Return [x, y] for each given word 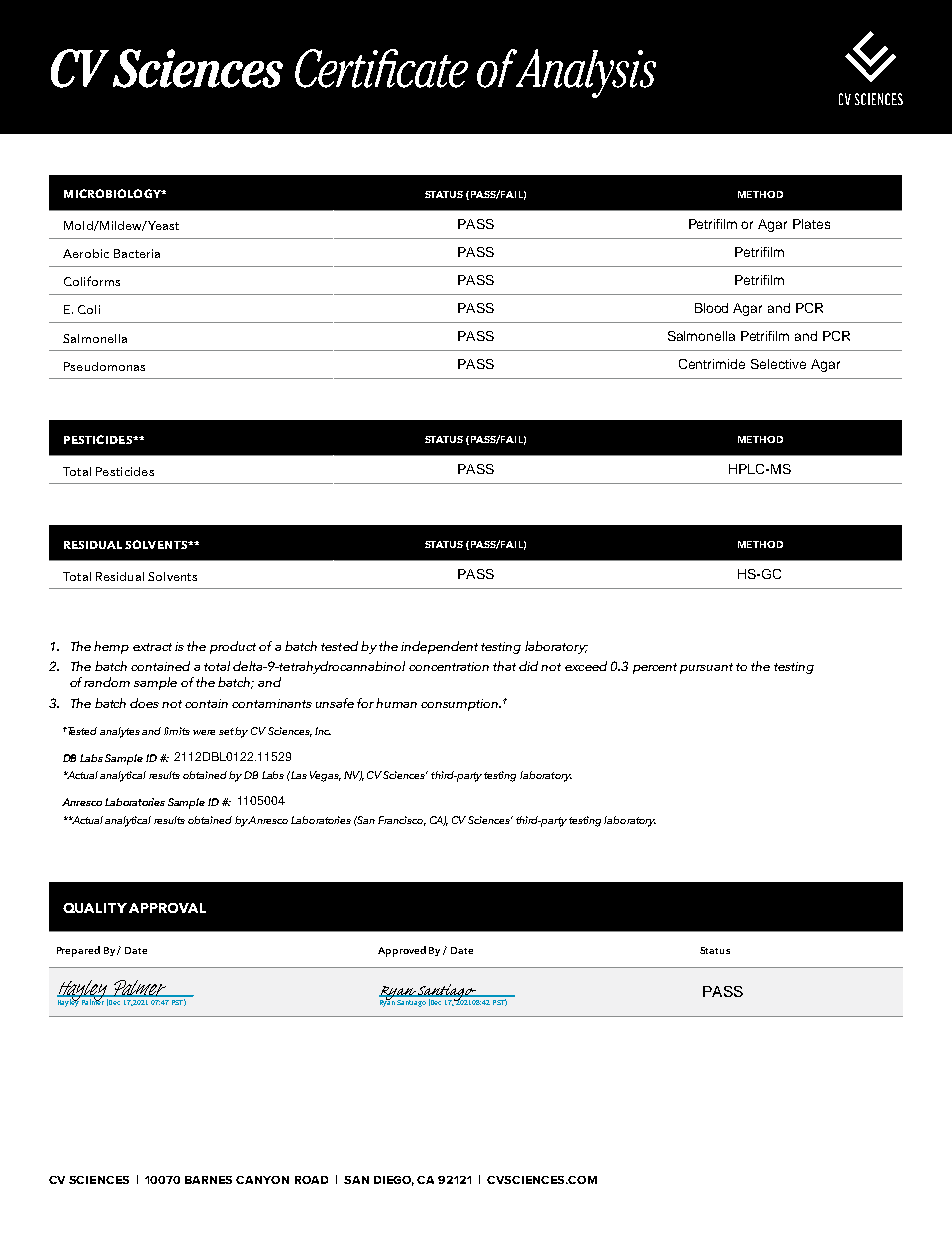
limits [177, 731]
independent [439, 647]
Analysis [584, 73]
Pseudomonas [104, 366]
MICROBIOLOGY [113, 193]
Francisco [402, 821]
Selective [778, 364]
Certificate [381, 68]
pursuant [706, 668]
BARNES [208, 1180]
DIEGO [394, 1181]
